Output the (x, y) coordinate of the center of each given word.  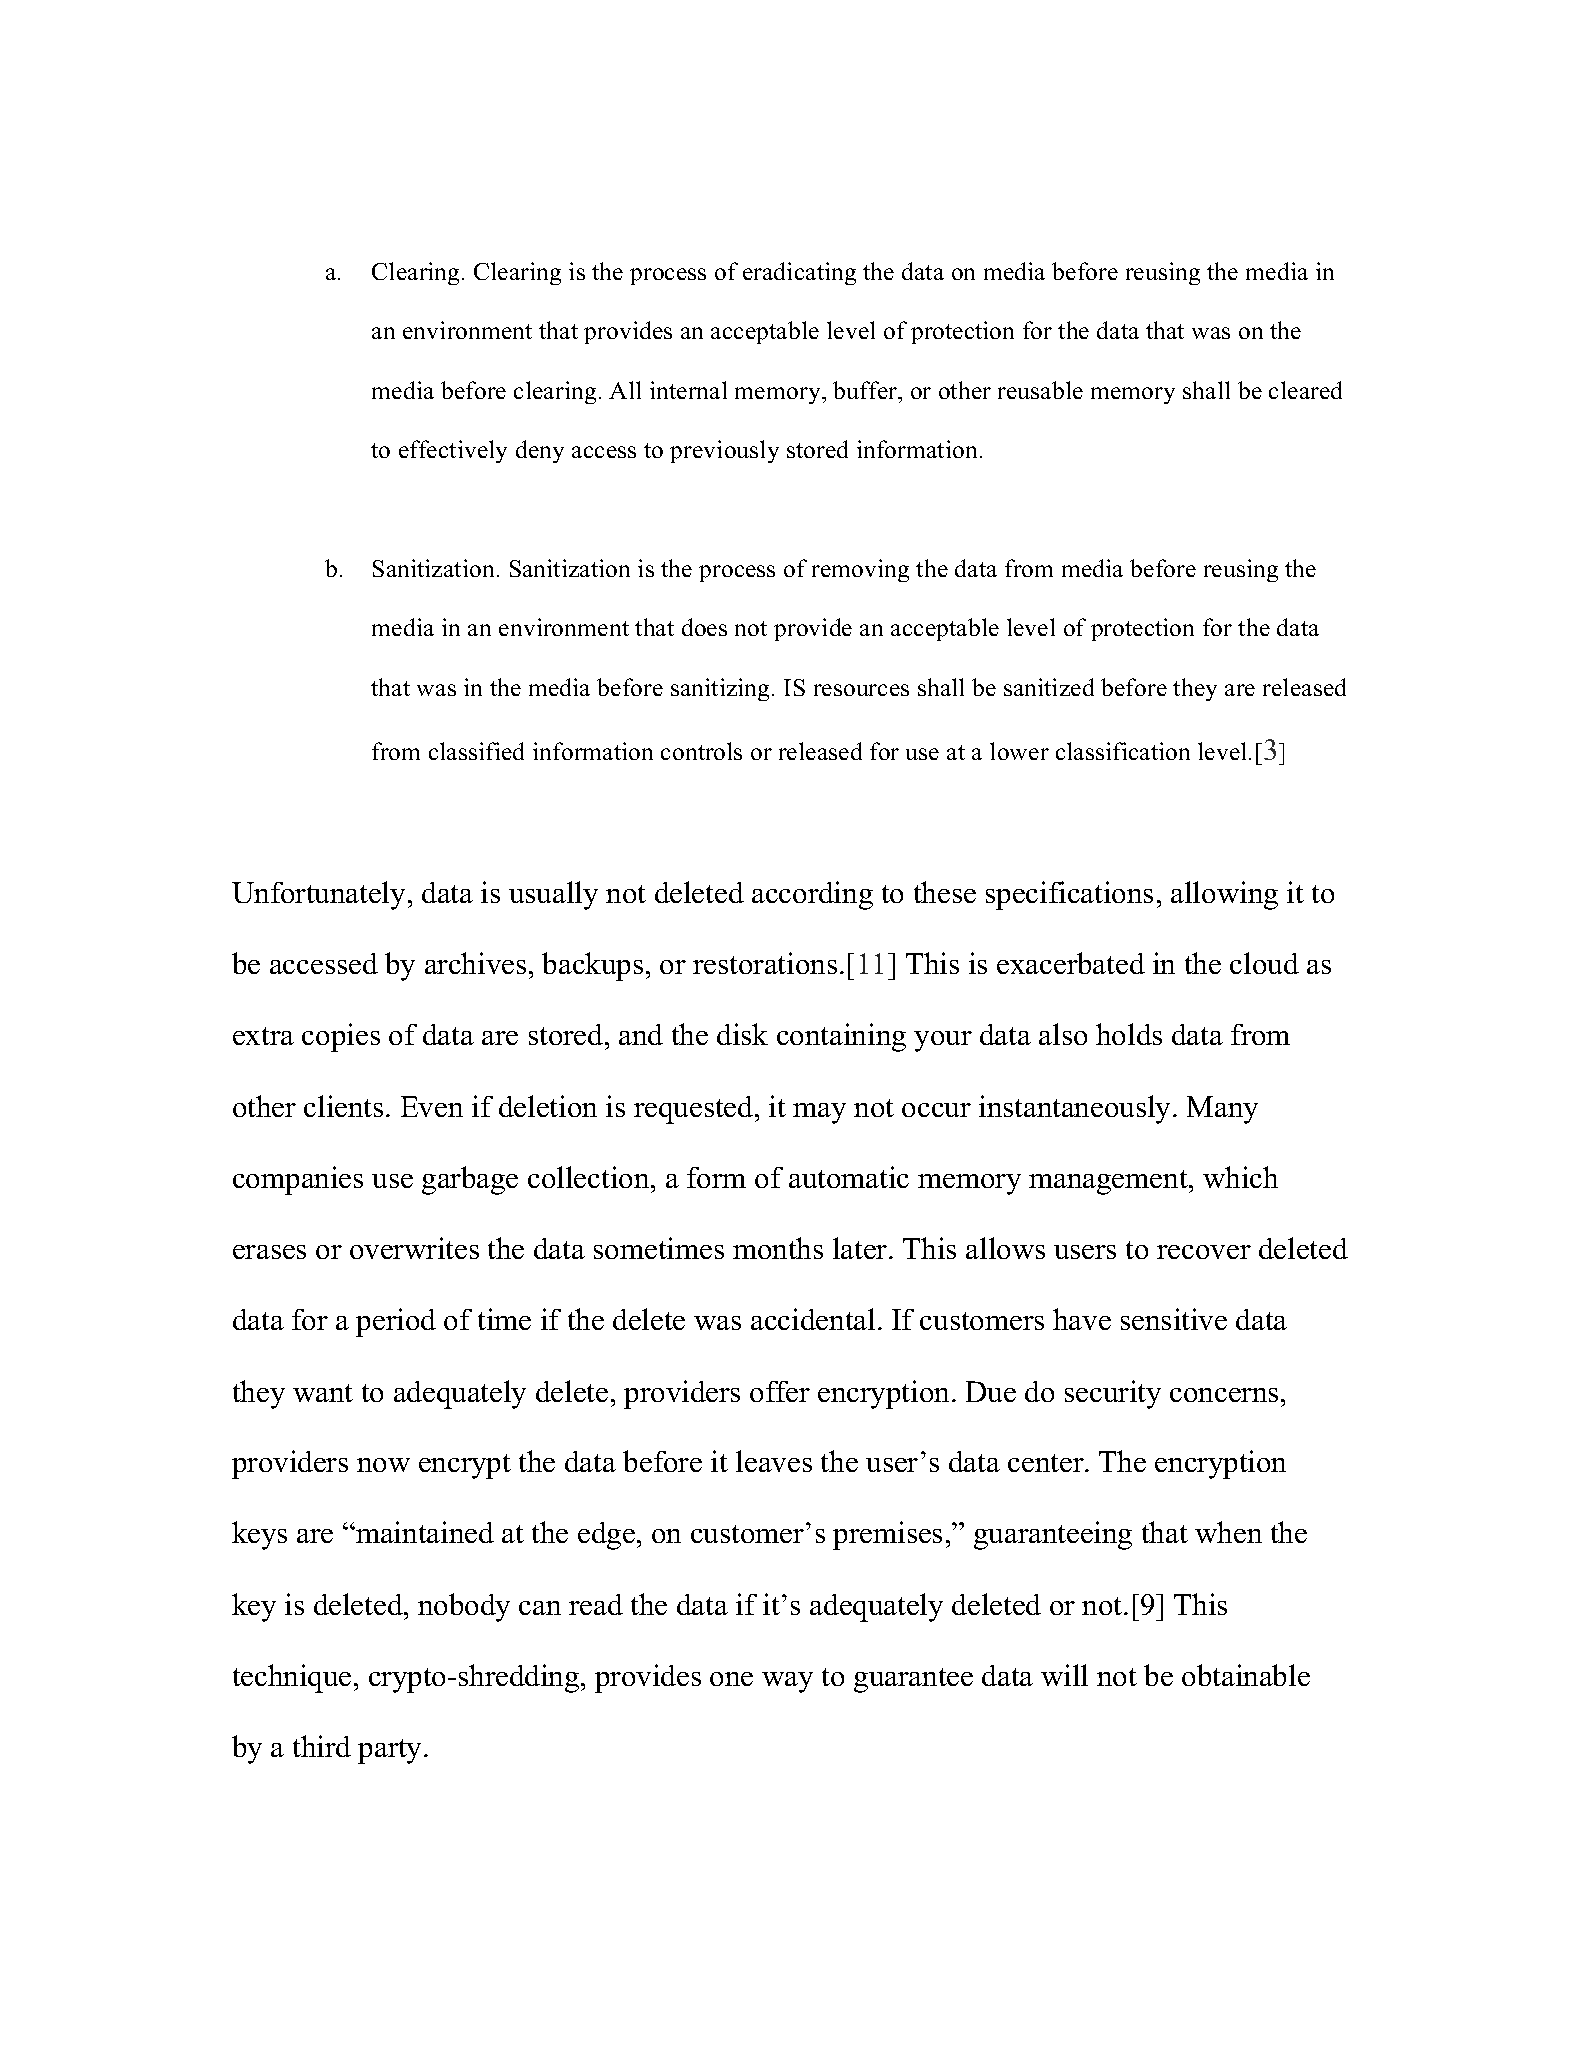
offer (780, 1391)
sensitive (1174, 1319)
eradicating (799, 273)
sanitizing (720, 689)
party (391, 1751)
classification (1123, 751)
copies (341, 1037)
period (396, 1322)
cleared (1305, 390)
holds (1129, 1034)
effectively (453, 451)
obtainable (1246, 1675)
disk (742, 1034)
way (787, 1682)
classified (476, 751)
